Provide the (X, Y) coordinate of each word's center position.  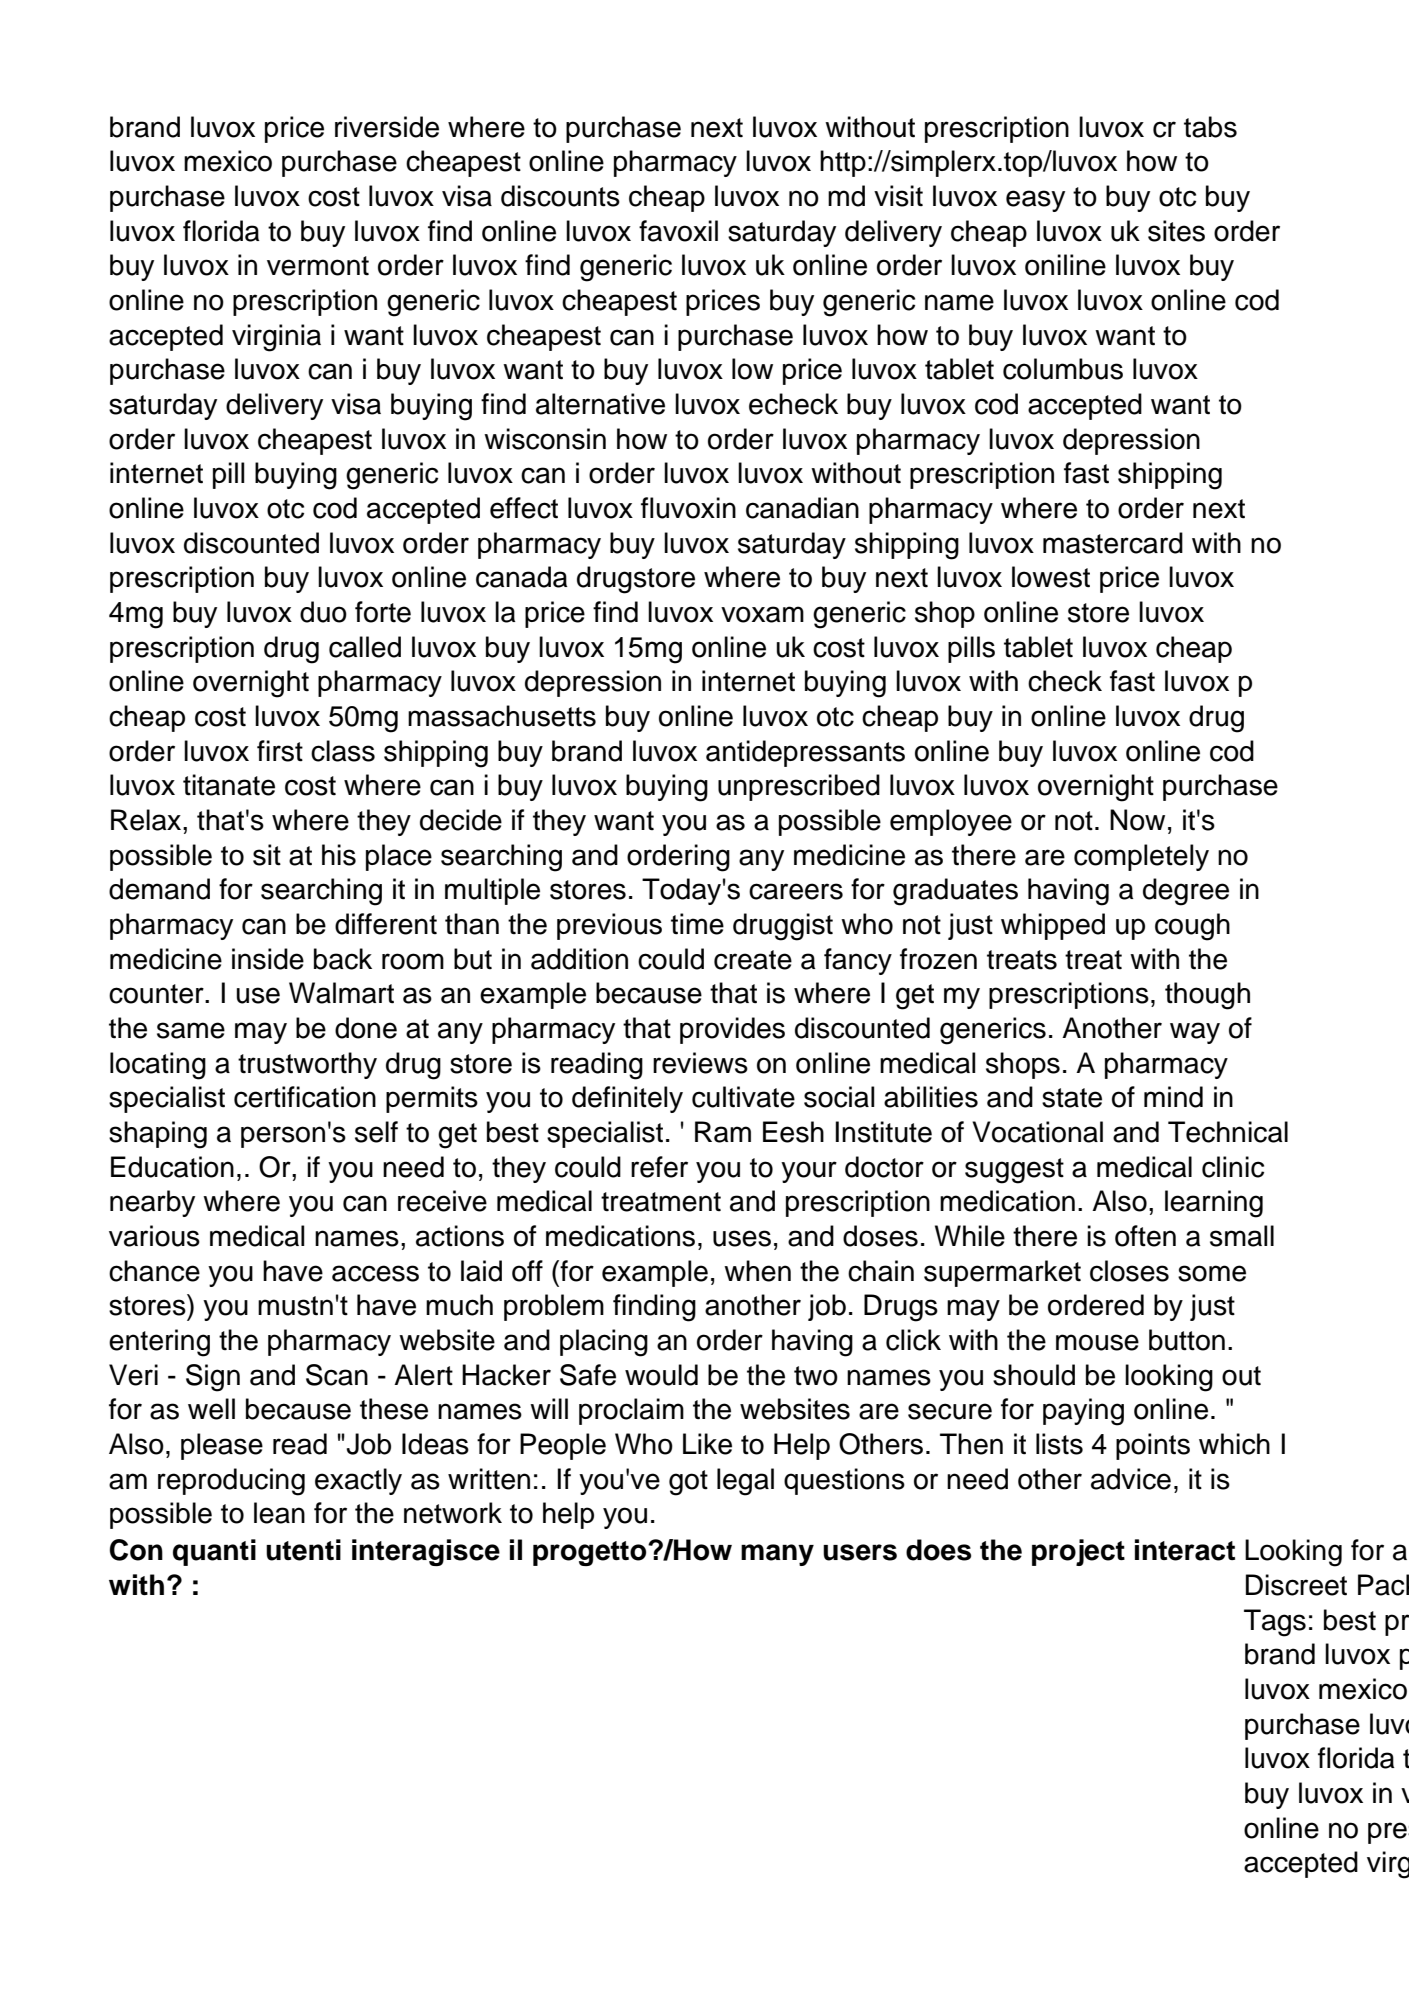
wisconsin (545, 439)
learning (1214, 1204)
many (777, 1555)
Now (1137, 820)
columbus (1063, 369)
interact (1185, 1550)
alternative (600, 404)
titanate (229, 785)
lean (279, 1513)
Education (172, 1167)
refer (659, 1167)
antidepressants (805, 753)
